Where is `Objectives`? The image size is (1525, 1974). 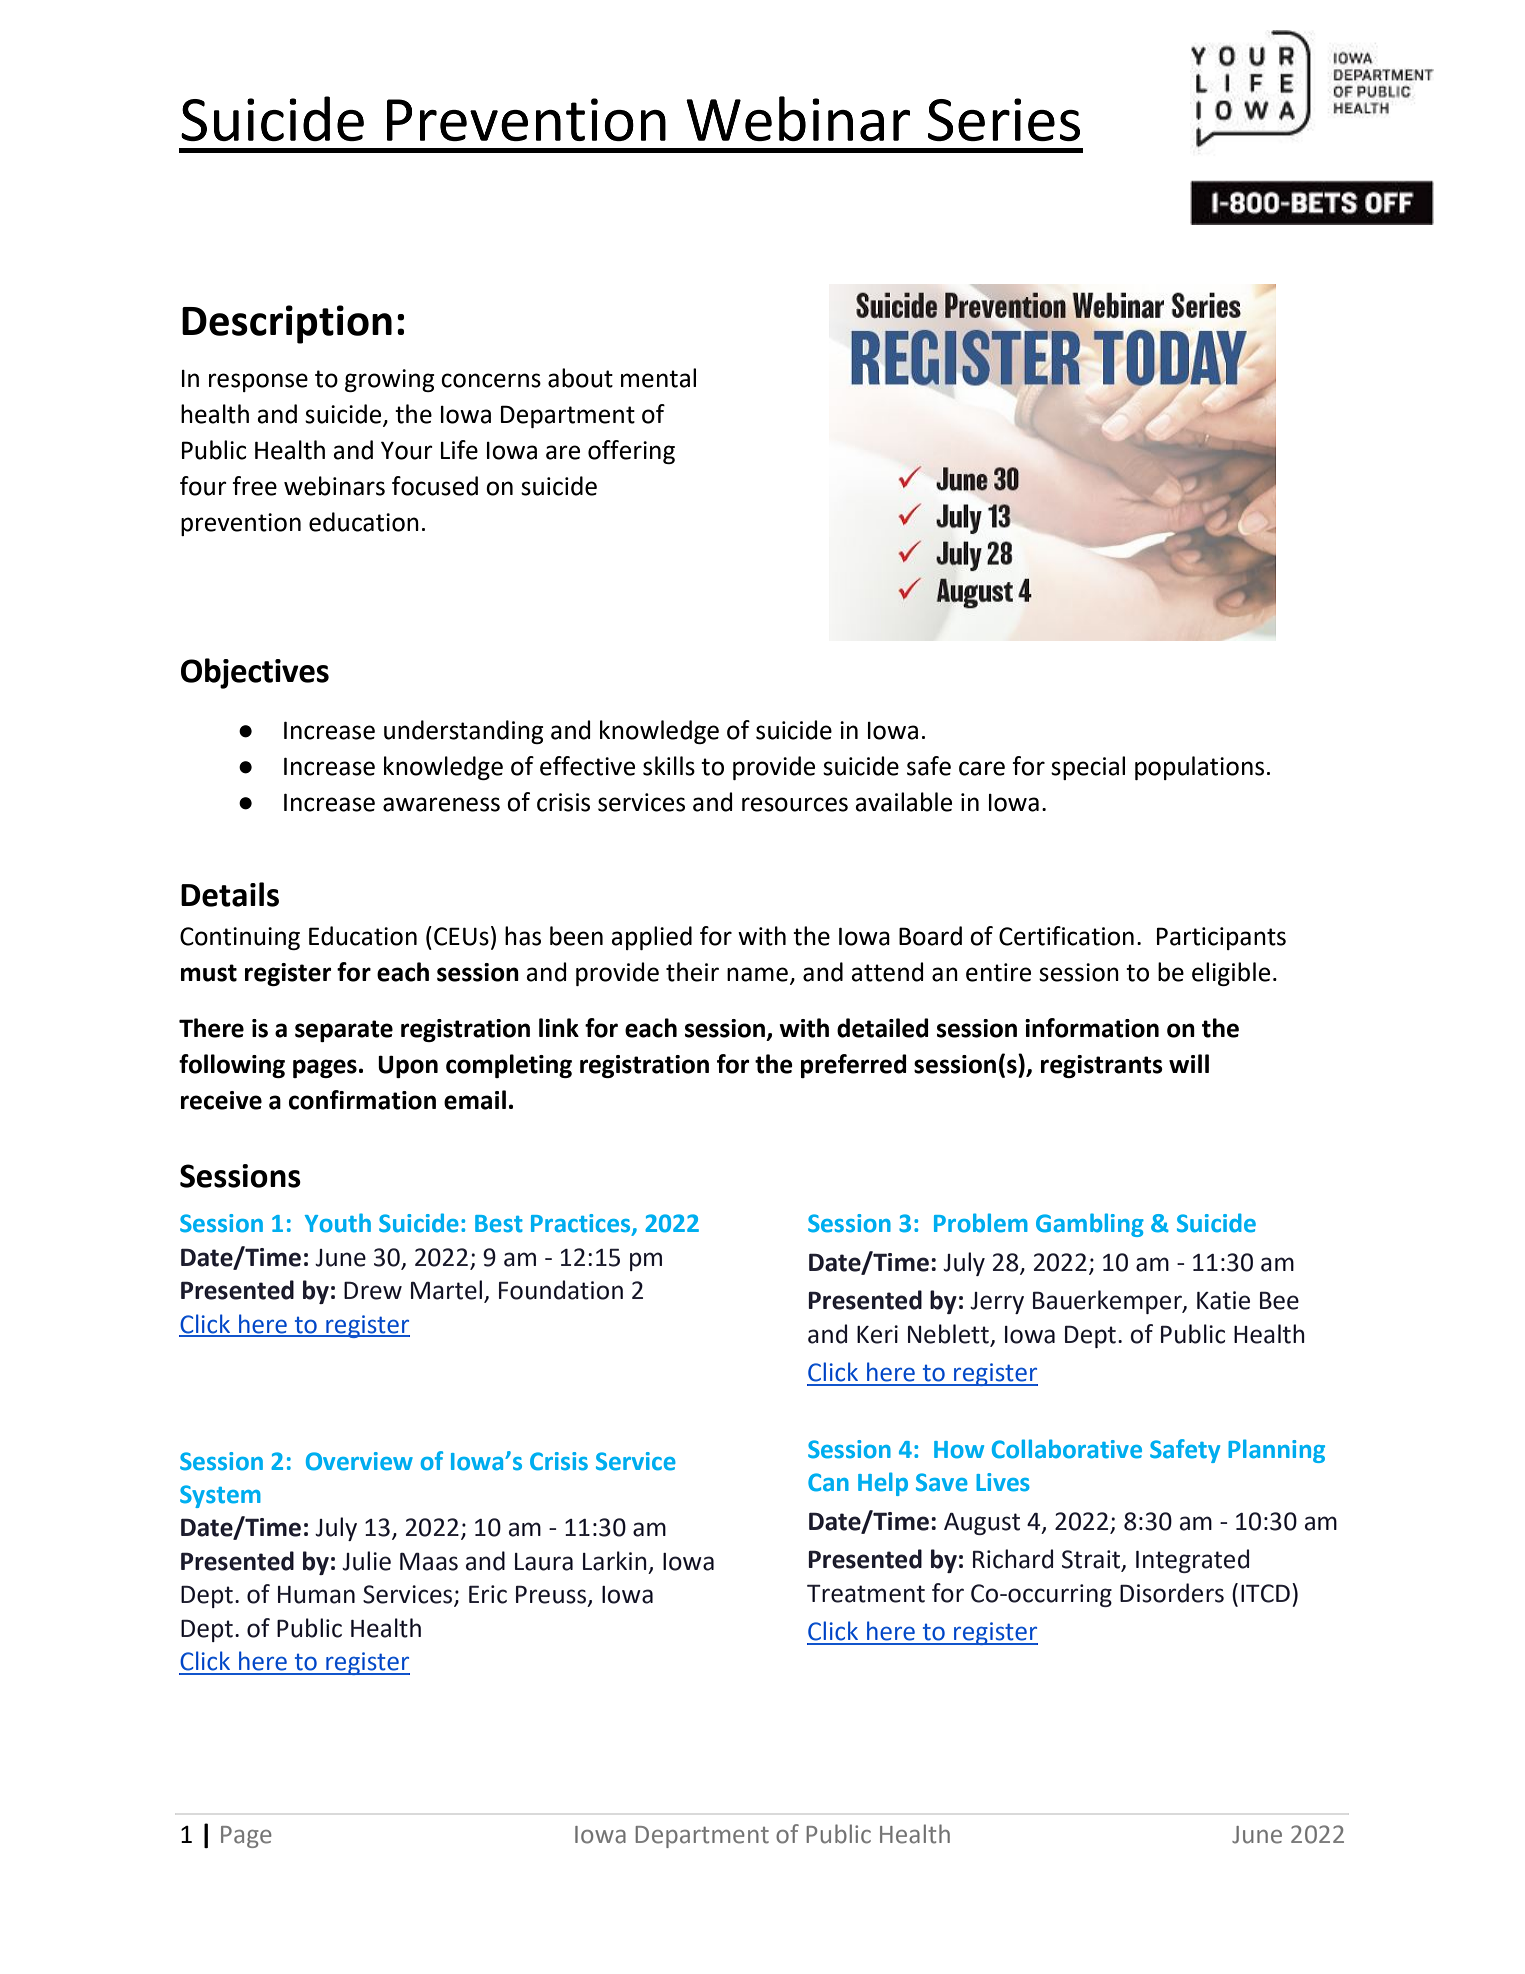 Objectives is located at coordinates (255, 673).
